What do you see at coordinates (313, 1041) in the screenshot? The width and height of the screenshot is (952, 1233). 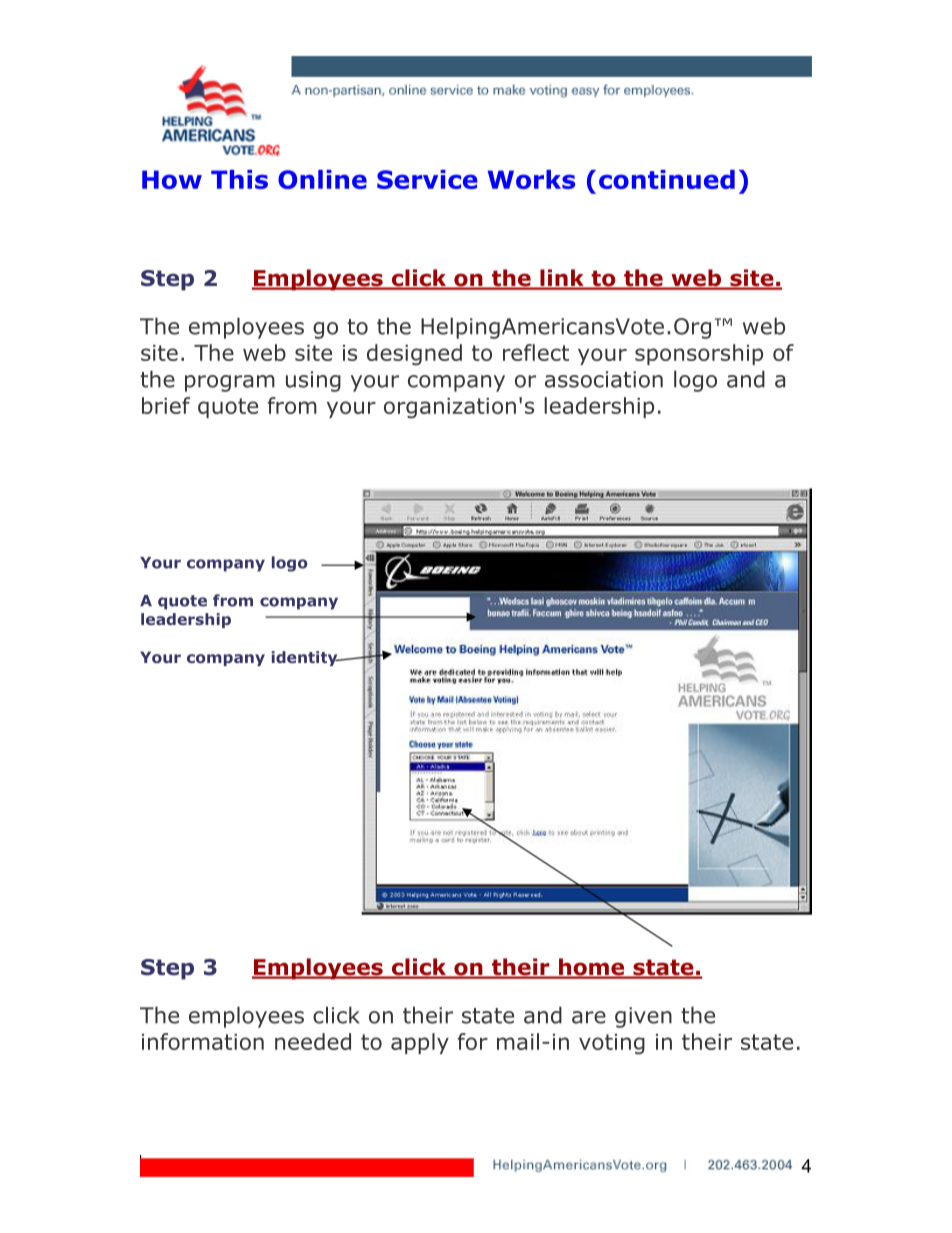 I see `needed` at bounding box center [313, 1041].
